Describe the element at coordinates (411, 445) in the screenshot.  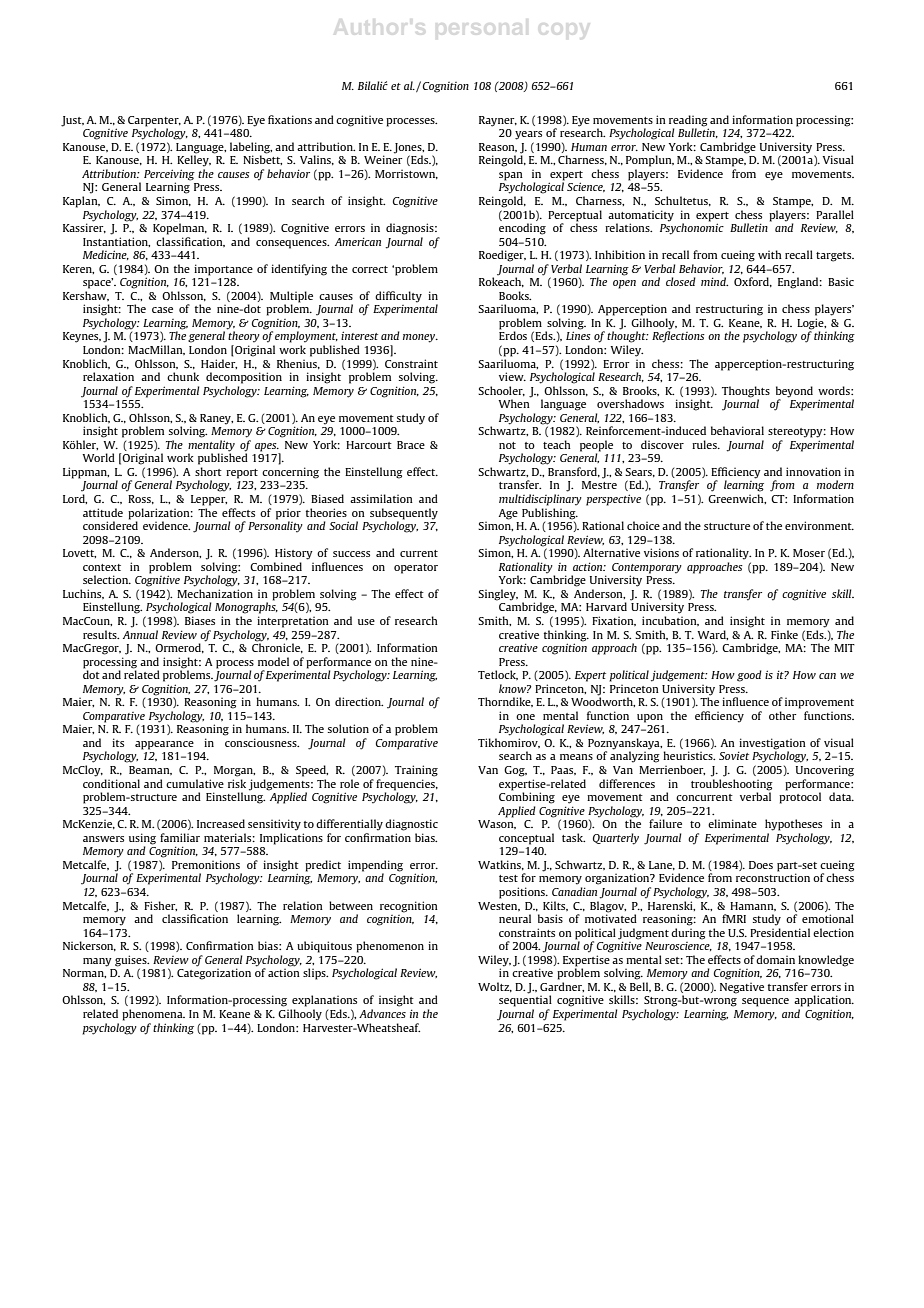
I see `Brace` at that location.
